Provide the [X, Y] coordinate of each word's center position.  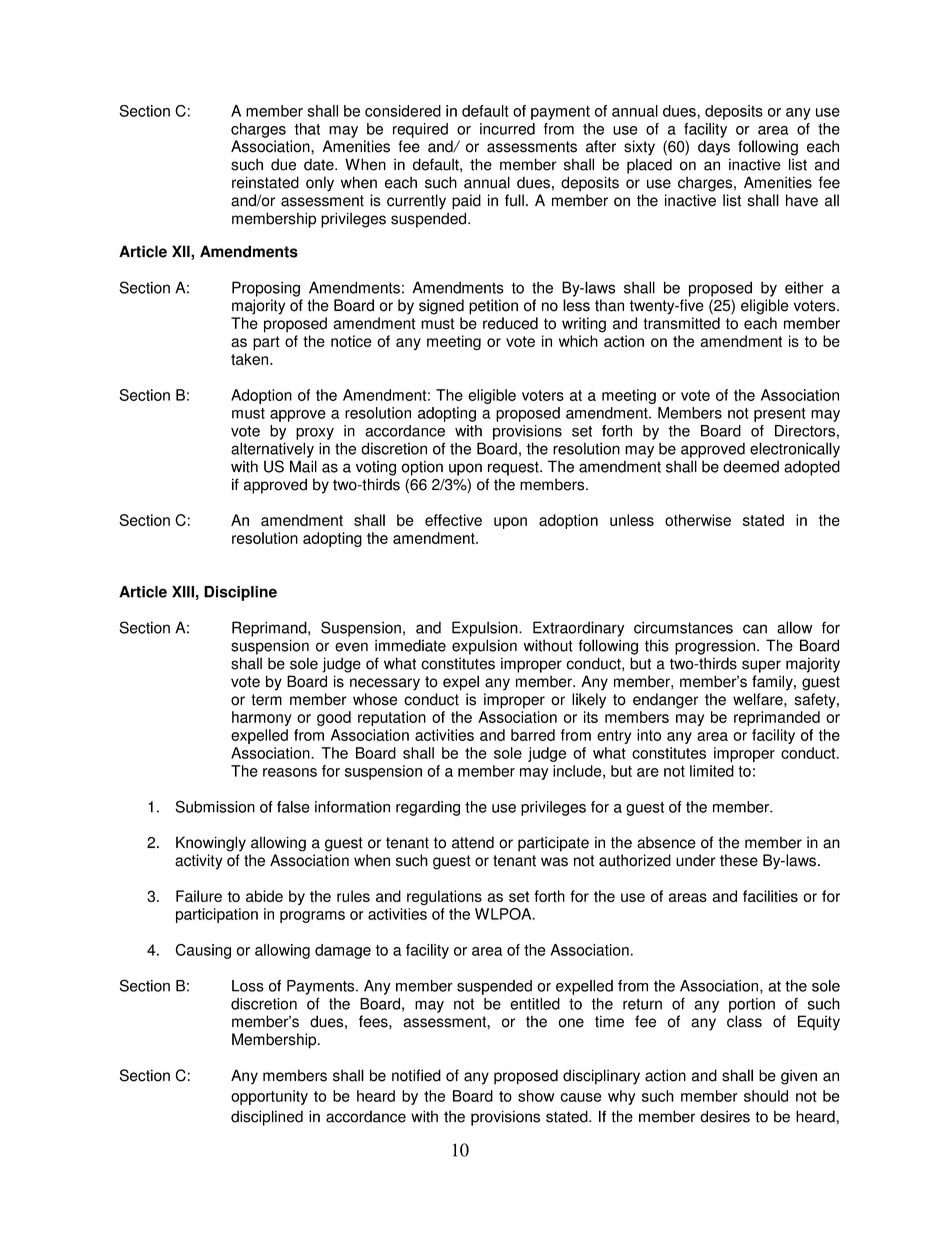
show [536, 1096]
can [755, 629]
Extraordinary [578, 629]
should [766, 1096]
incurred [507, 129]
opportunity [269, 1097]
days [714, 148]
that [307, 129]
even [351, 647]
